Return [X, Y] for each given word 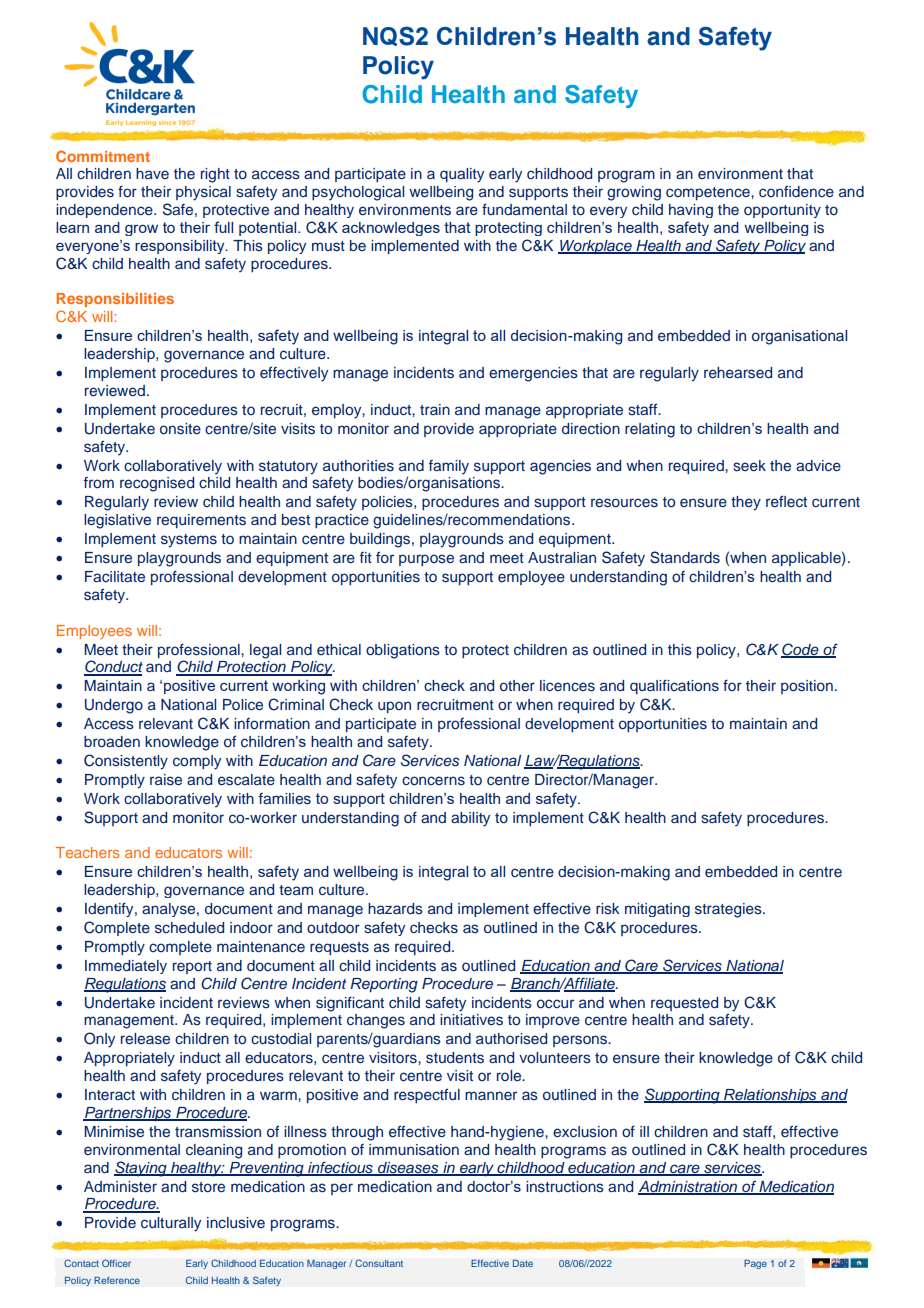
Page [755, 1264]
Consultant [379, 1263]
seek [749, 465]
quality [462, 175]
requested [684, 1004]
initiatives [471, 1020]
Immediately [126, 967]
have [152, 173]
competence [709, 193]
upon [394, 707]
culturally [171, 1224]
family [449, 467]
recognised [157, 484]
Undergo [114, 706]
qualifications [674, 686]
